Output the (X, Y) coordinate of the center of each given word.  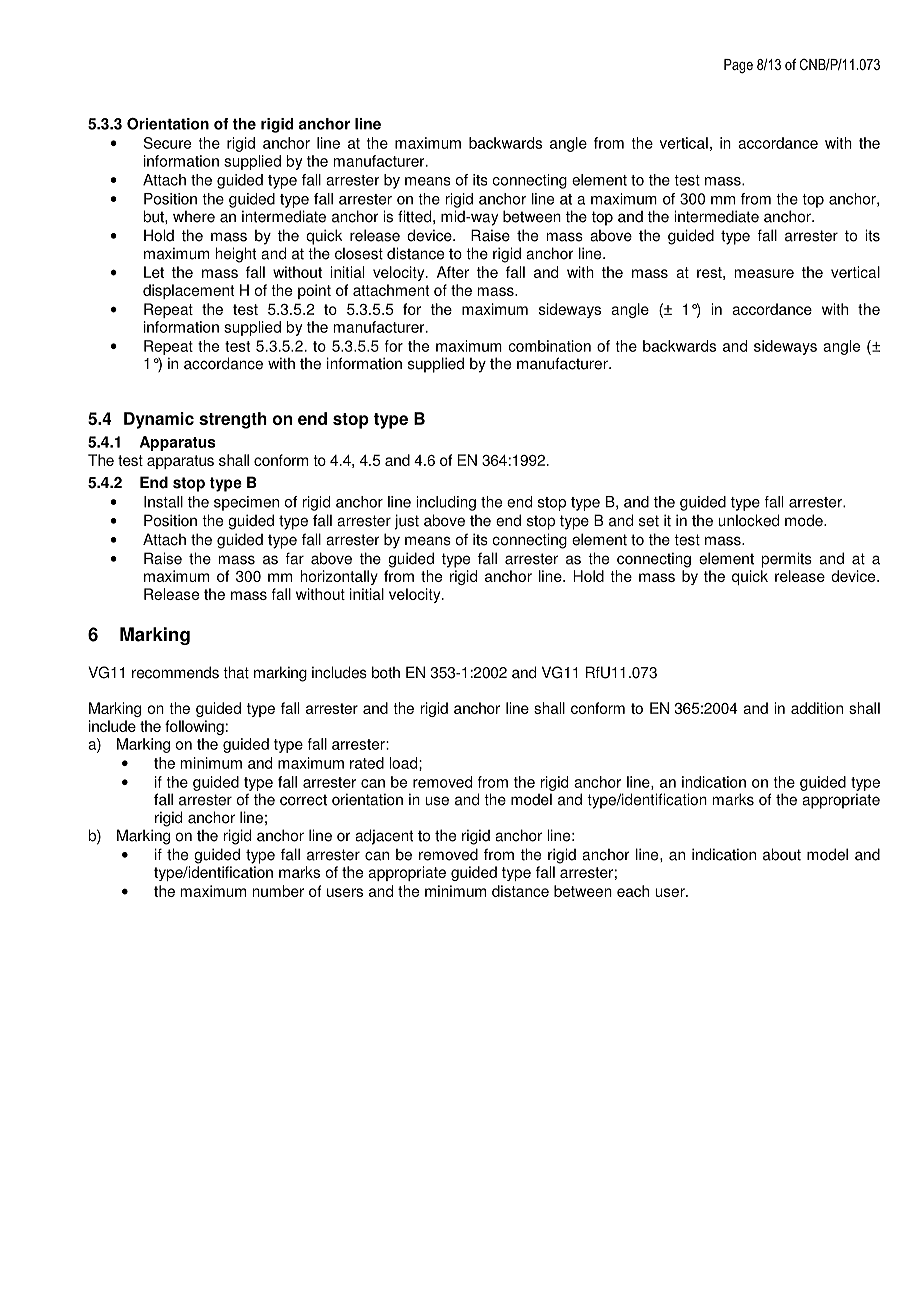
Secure (167, 143)
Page (738, 66)
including (446, 503)
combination (549, 346)
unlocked (748, 520)
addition (817, 708)
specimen (246, 503)
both (386, 672)
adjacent (384, 837)
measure (764, 273)
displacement (188, 291)
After (453, 272)
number (278, 891)
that (236, 672)
